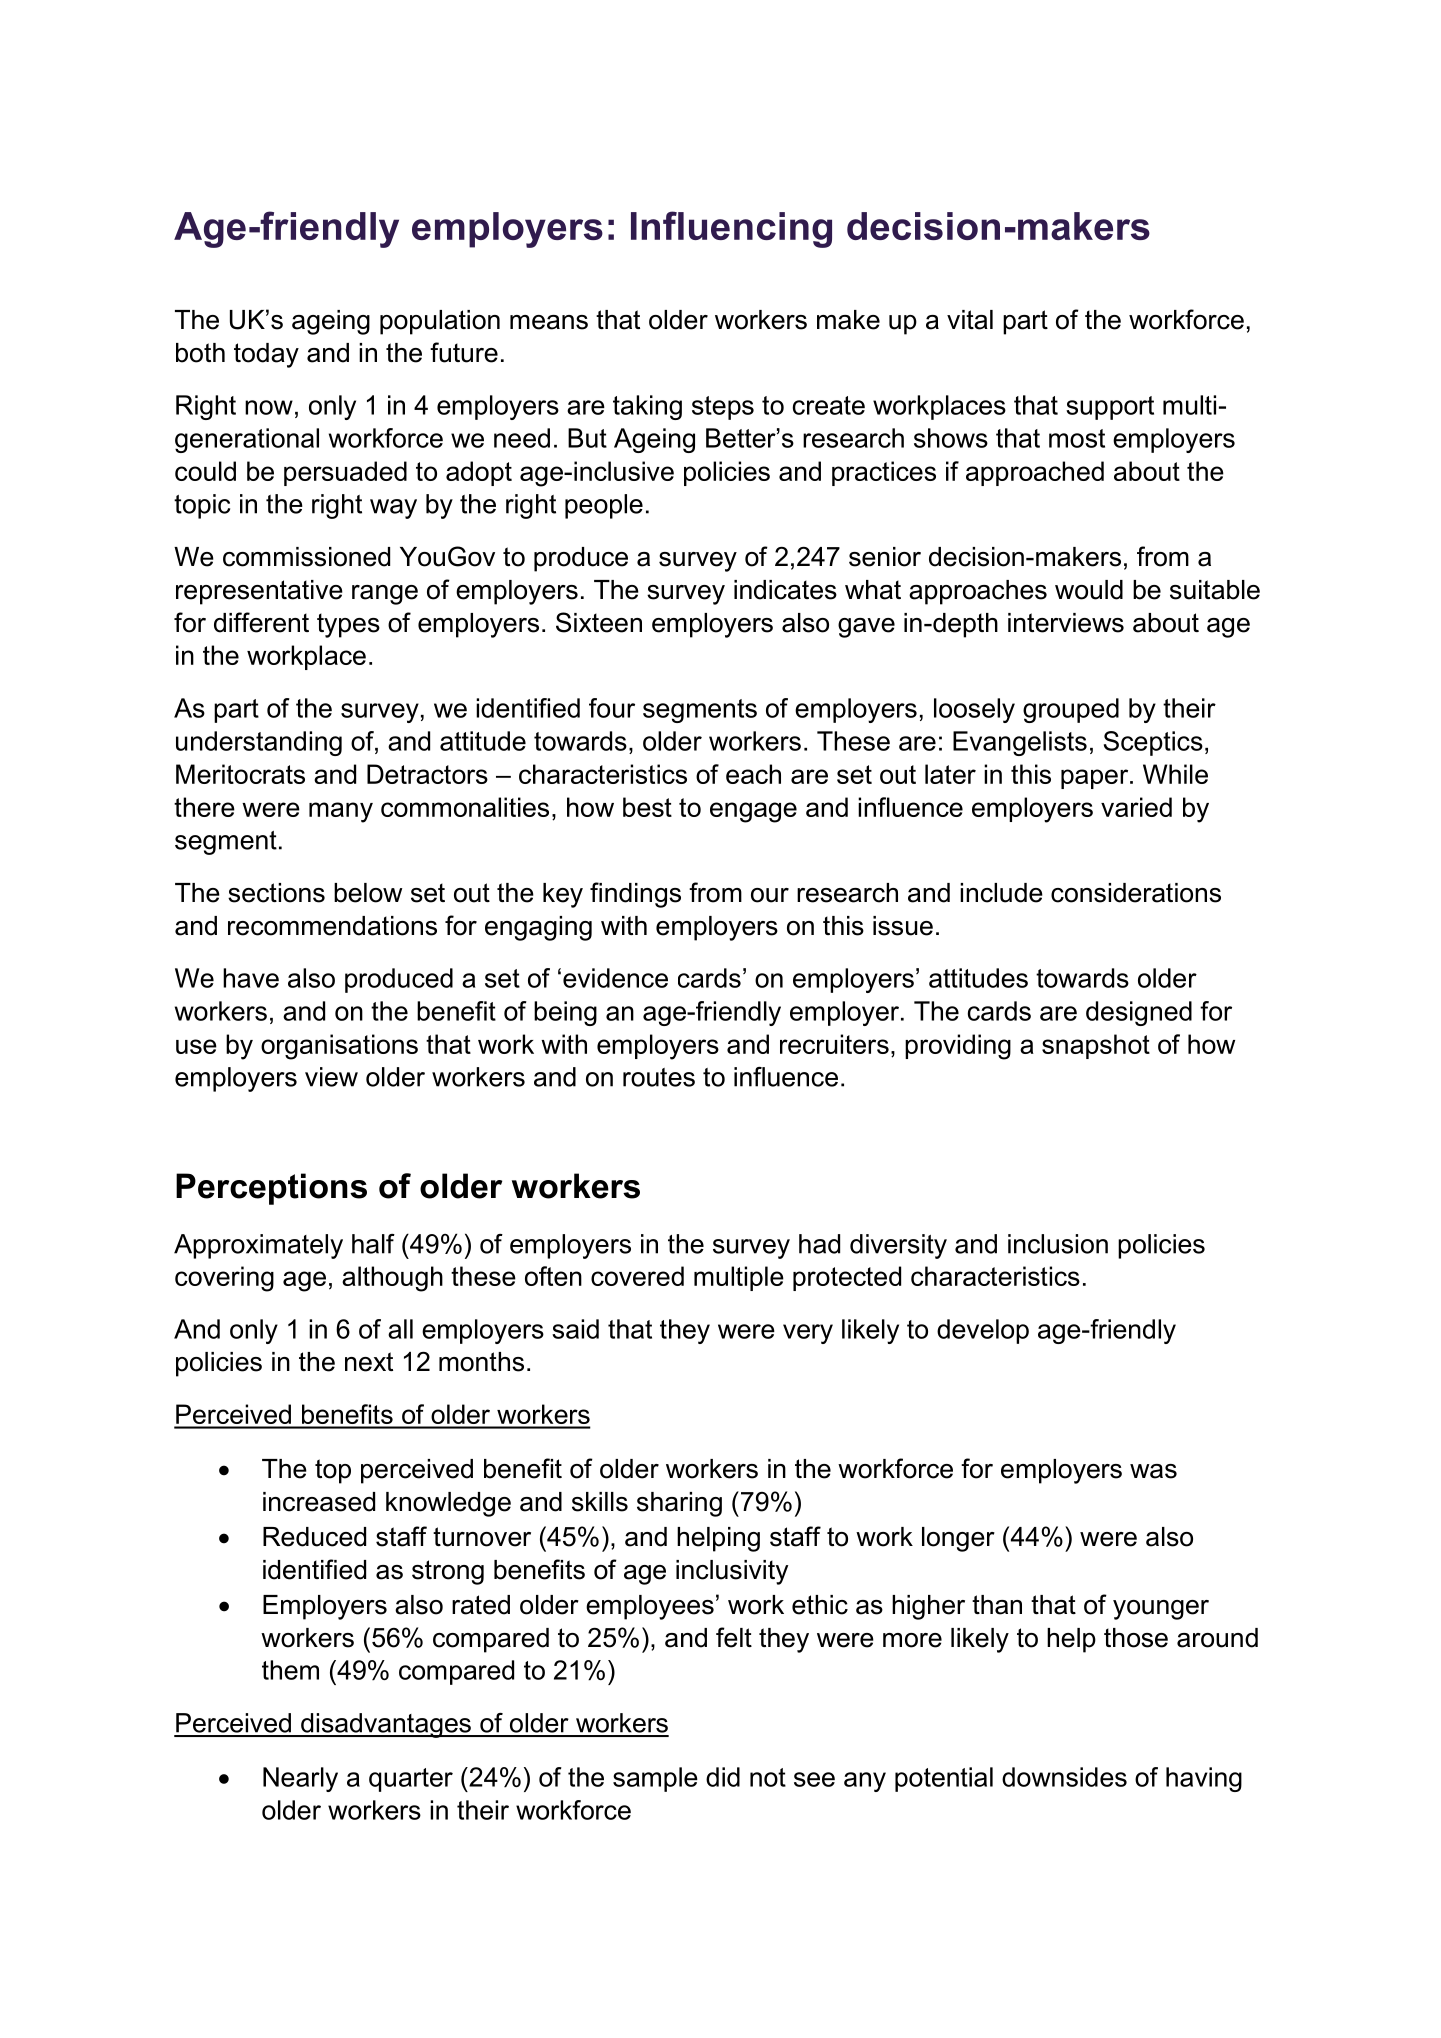 Image resolution: width=1441 pixels, height=2038 pixels. Describe the element at coordinates (373, 1244) in the screenshot. I see `half` at that location.
